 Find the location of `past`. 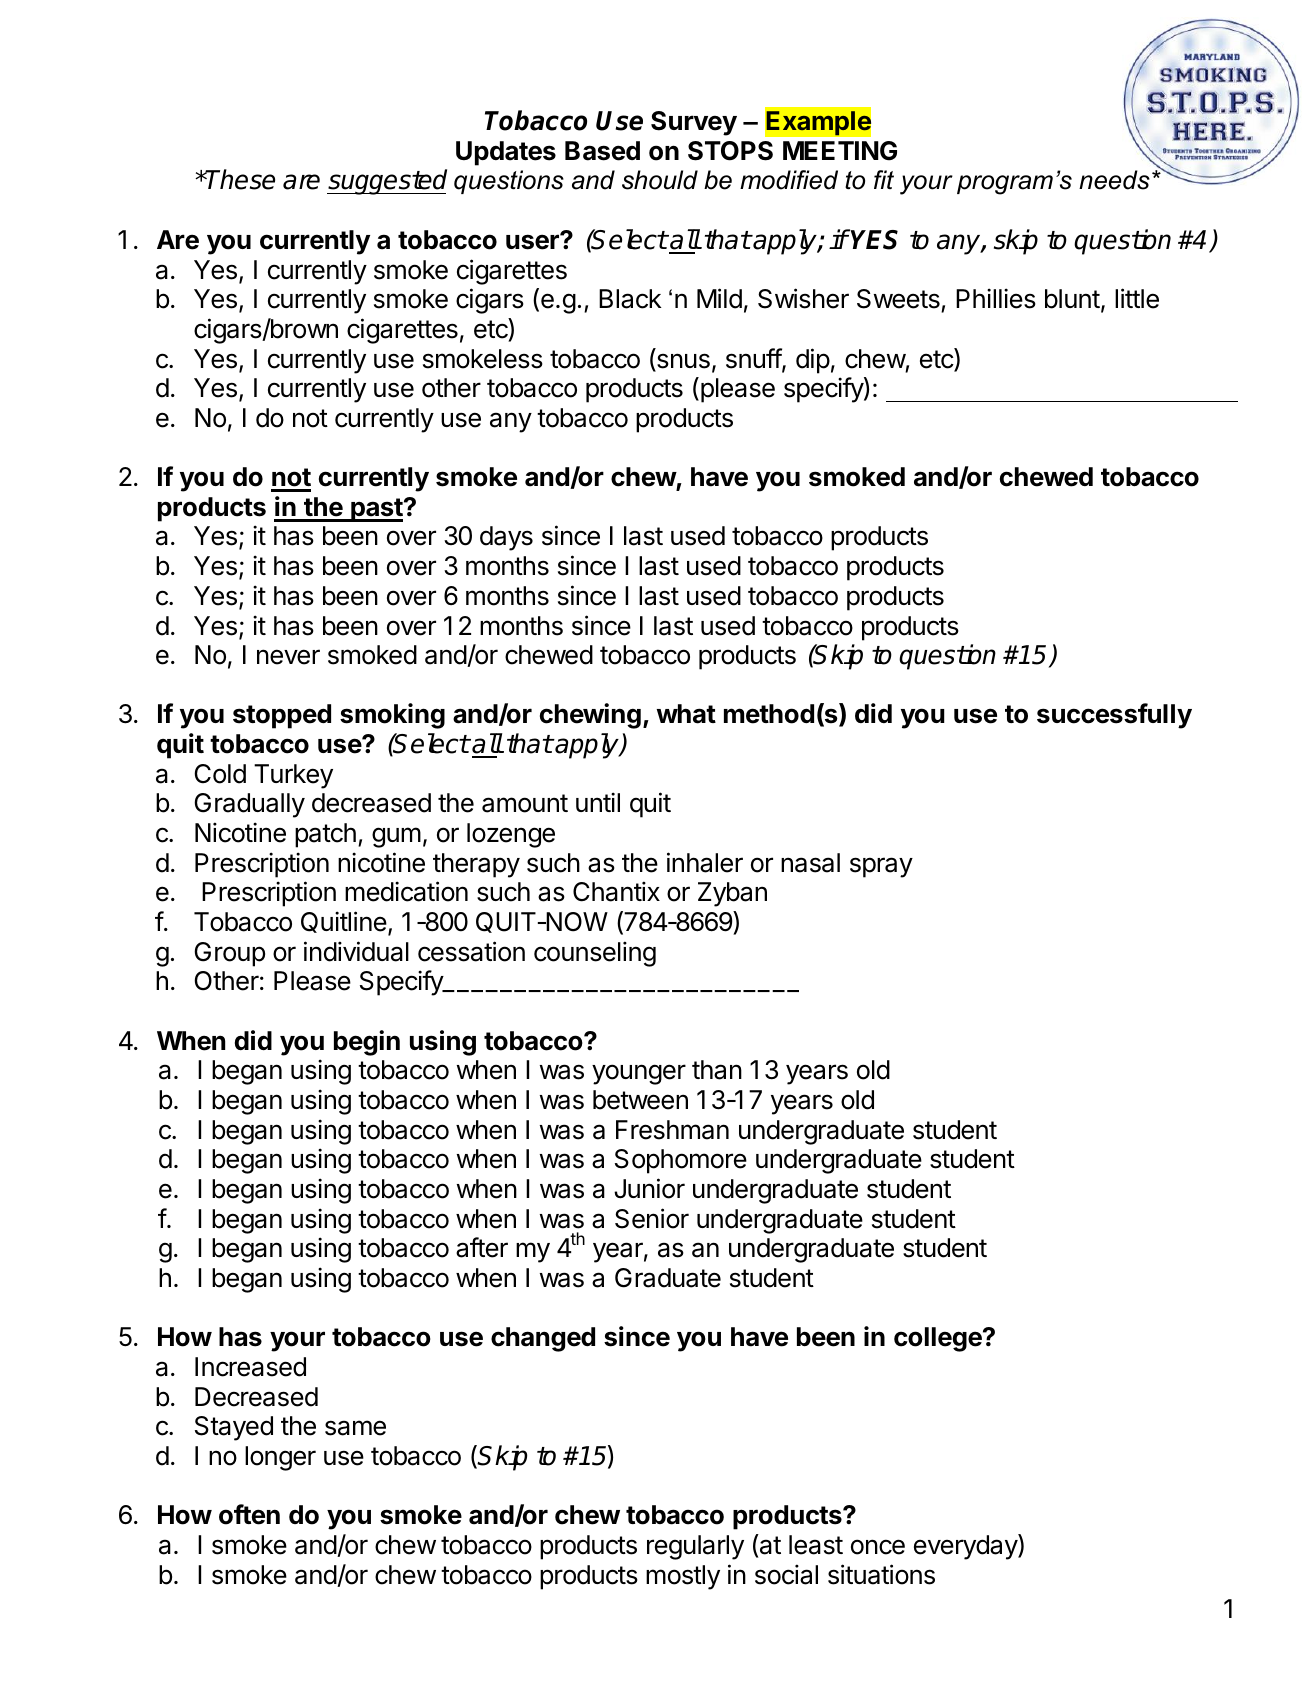

past is located at coordinates (377, 510).
